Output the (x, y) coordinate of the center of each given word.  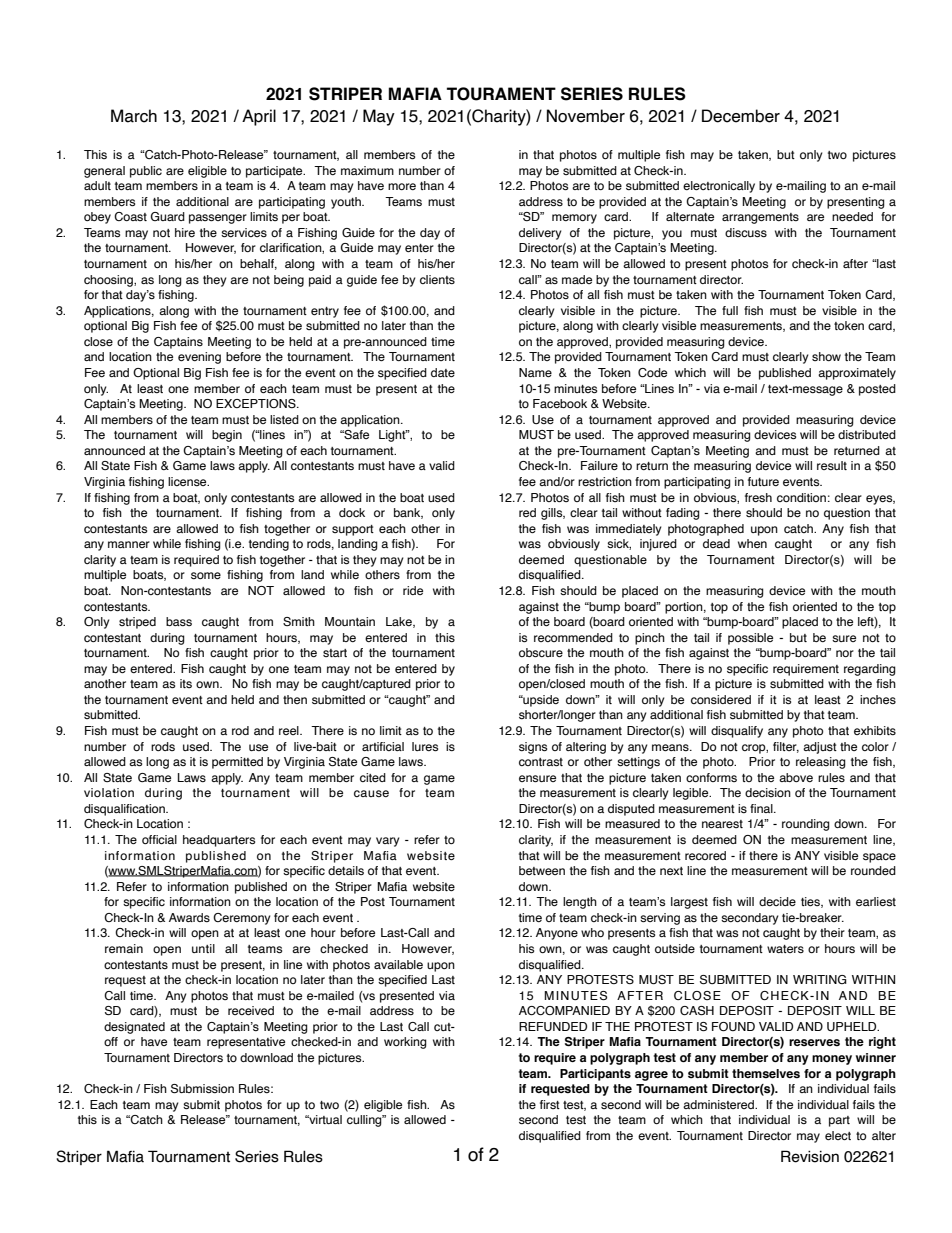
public (146, 172)
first (550, 1104)
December (741, 116)
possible (750, 639)
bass (179, 621)
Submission (202, 1088)
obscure (541, 652)
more (402, 186)
